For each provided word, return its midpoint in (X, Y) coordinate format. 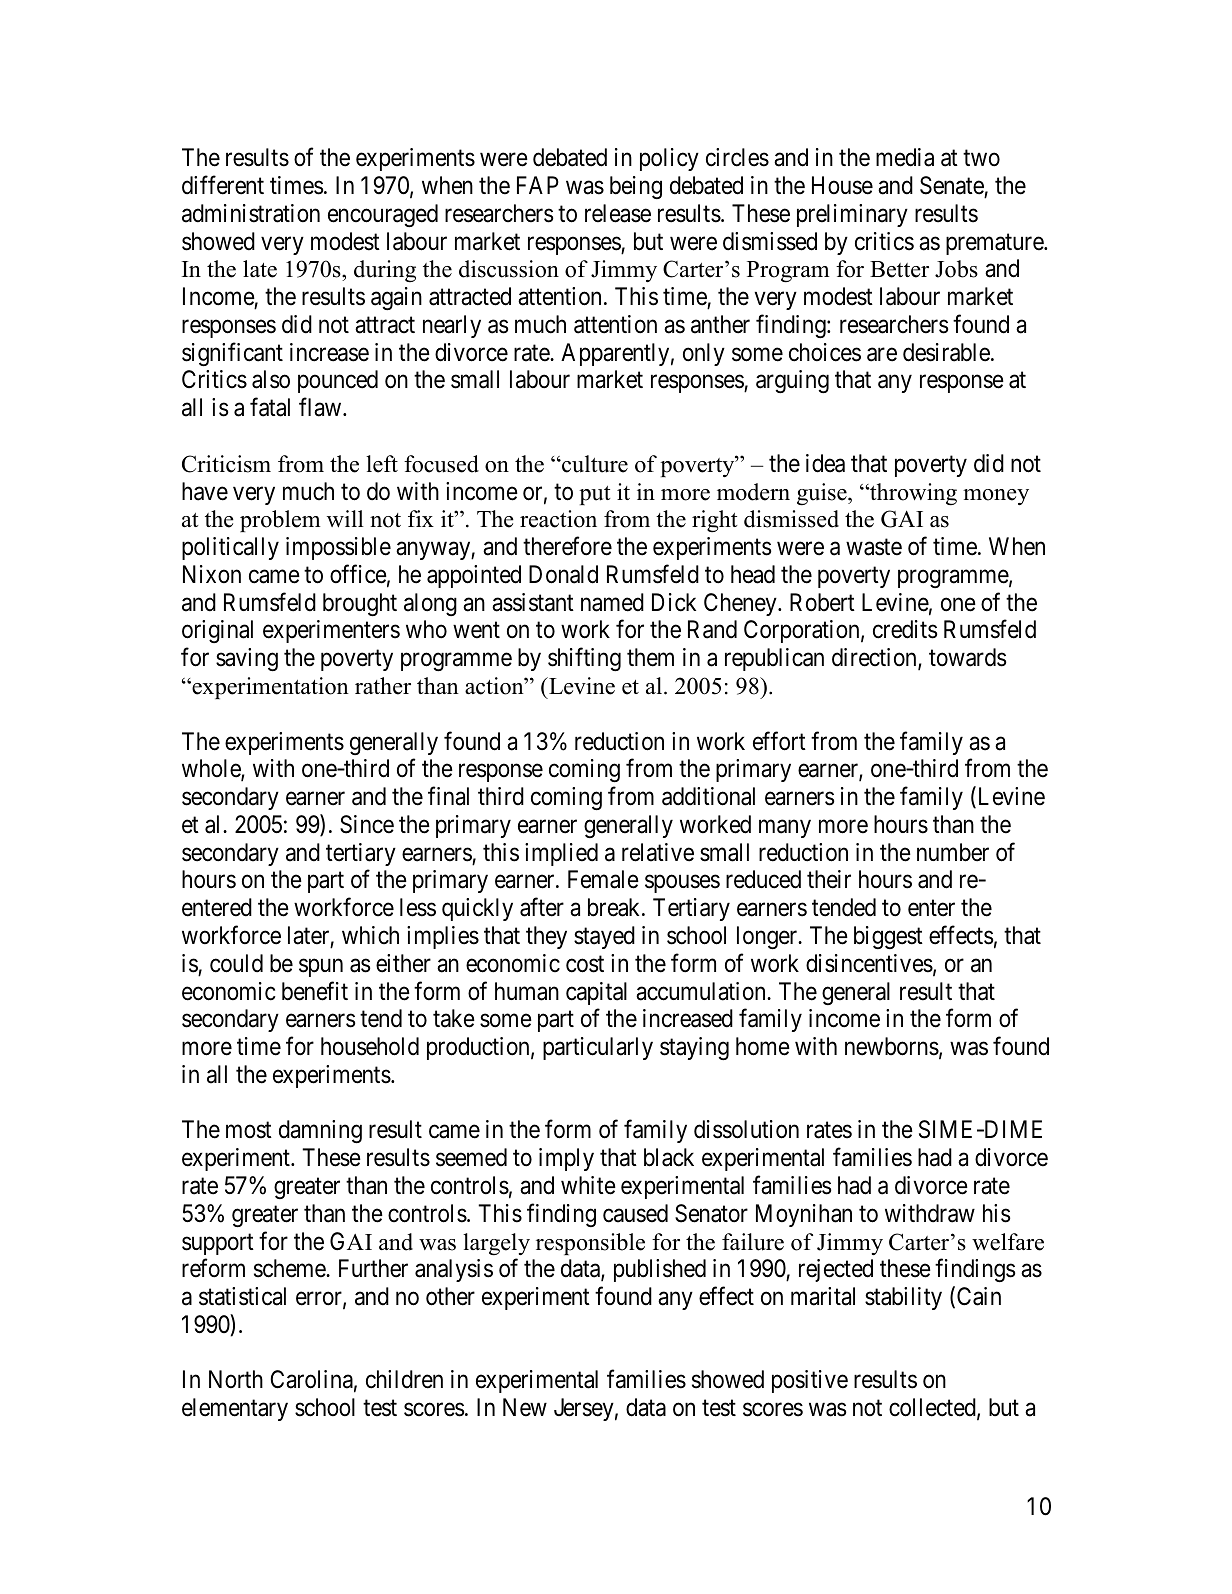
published (660, 1270)
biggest (888, 937)
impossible (338, 548)
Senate (952, 185)
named (612, 602)
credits (905, 629)
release (618, 213)
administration (251, 213)
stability (903, 1298)
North (236, 1379)
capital (596, 993)
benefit (315, 991)
